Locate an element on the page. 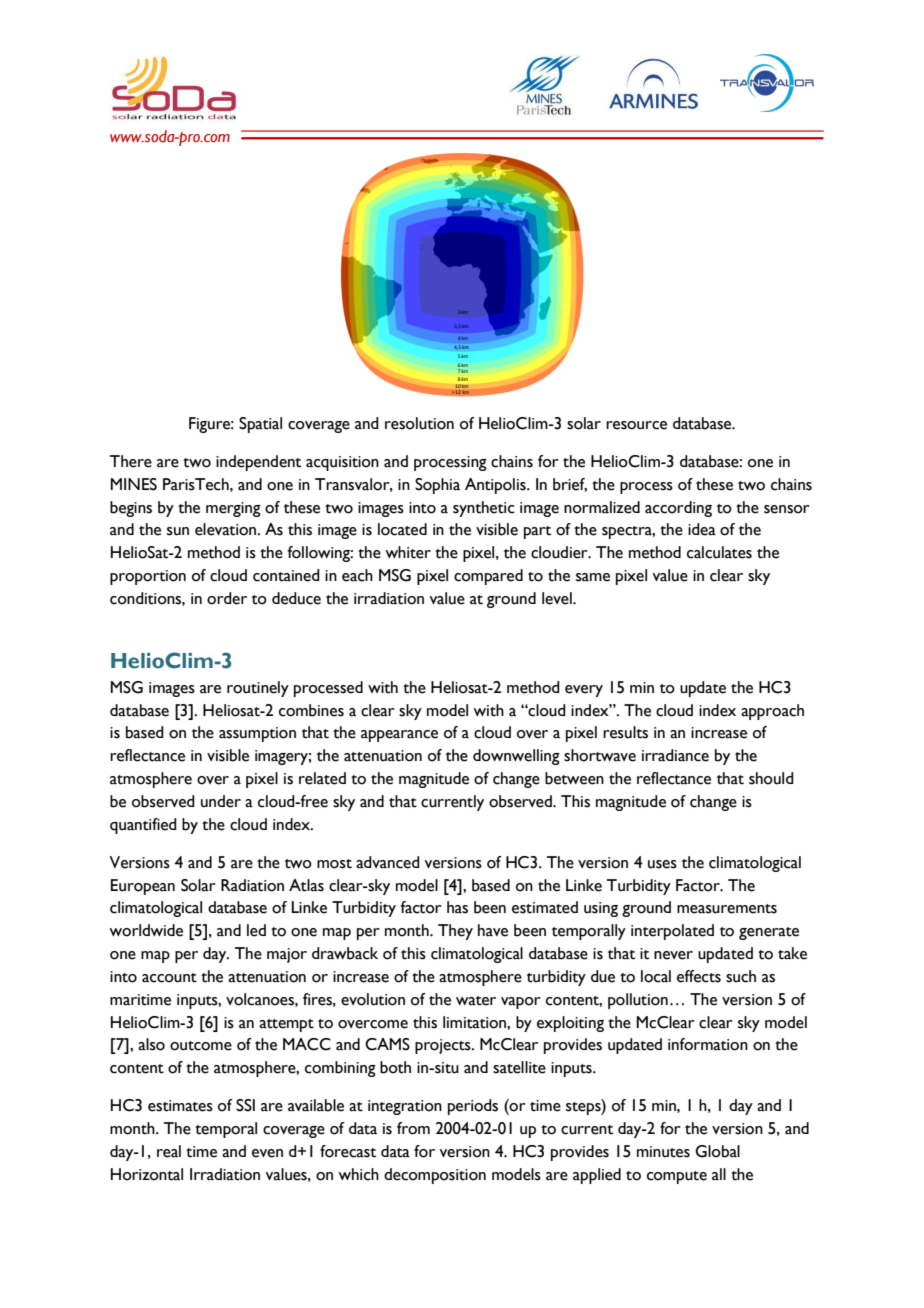 This document has height=1308, width=924. information is located at coordinates (708, 1044).
